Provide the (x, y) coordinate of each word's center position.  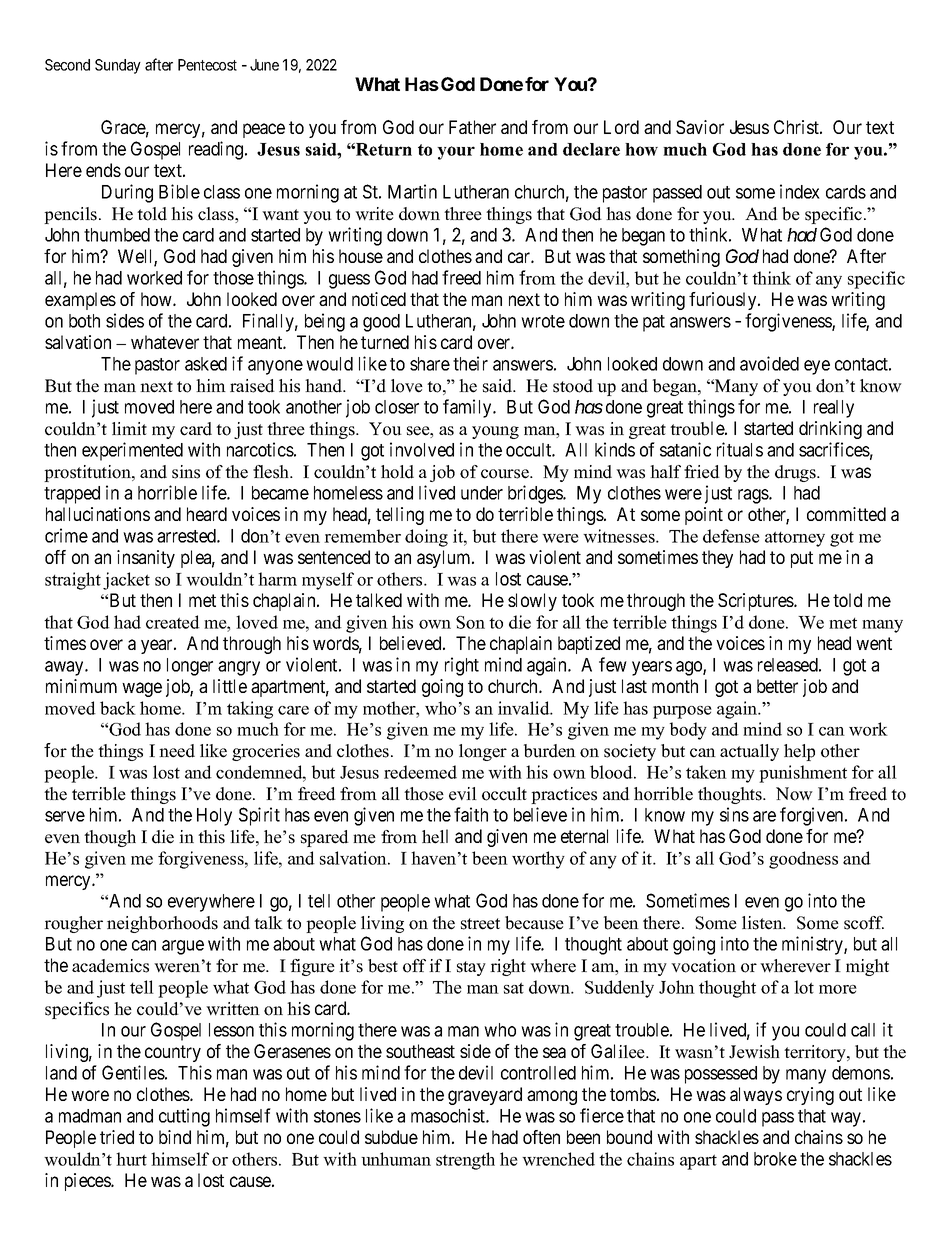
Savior (700, 127)
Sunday (118, 66)
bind (175, 1137)
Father (472, 127)
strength (465, 1161)
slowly (532, 602)
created (173, 622)
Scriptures (756, 602)
